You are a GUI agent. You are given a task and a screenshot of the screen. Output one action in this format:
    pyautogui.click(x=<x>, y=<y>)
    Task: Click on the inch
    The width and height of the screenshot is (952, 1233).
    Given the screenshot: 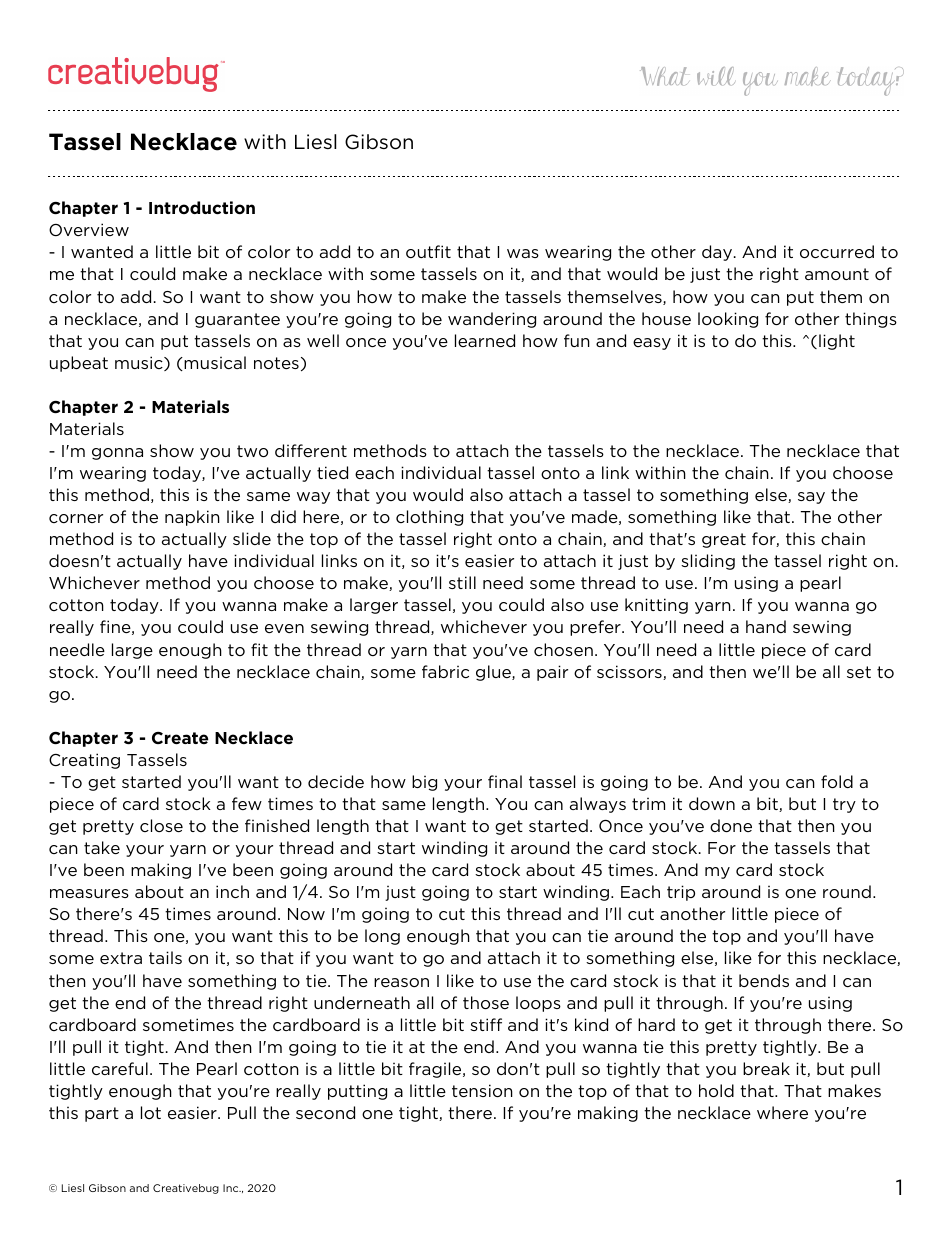 What is the action you would take?
    pyautogui.click(x=232, y=891)
